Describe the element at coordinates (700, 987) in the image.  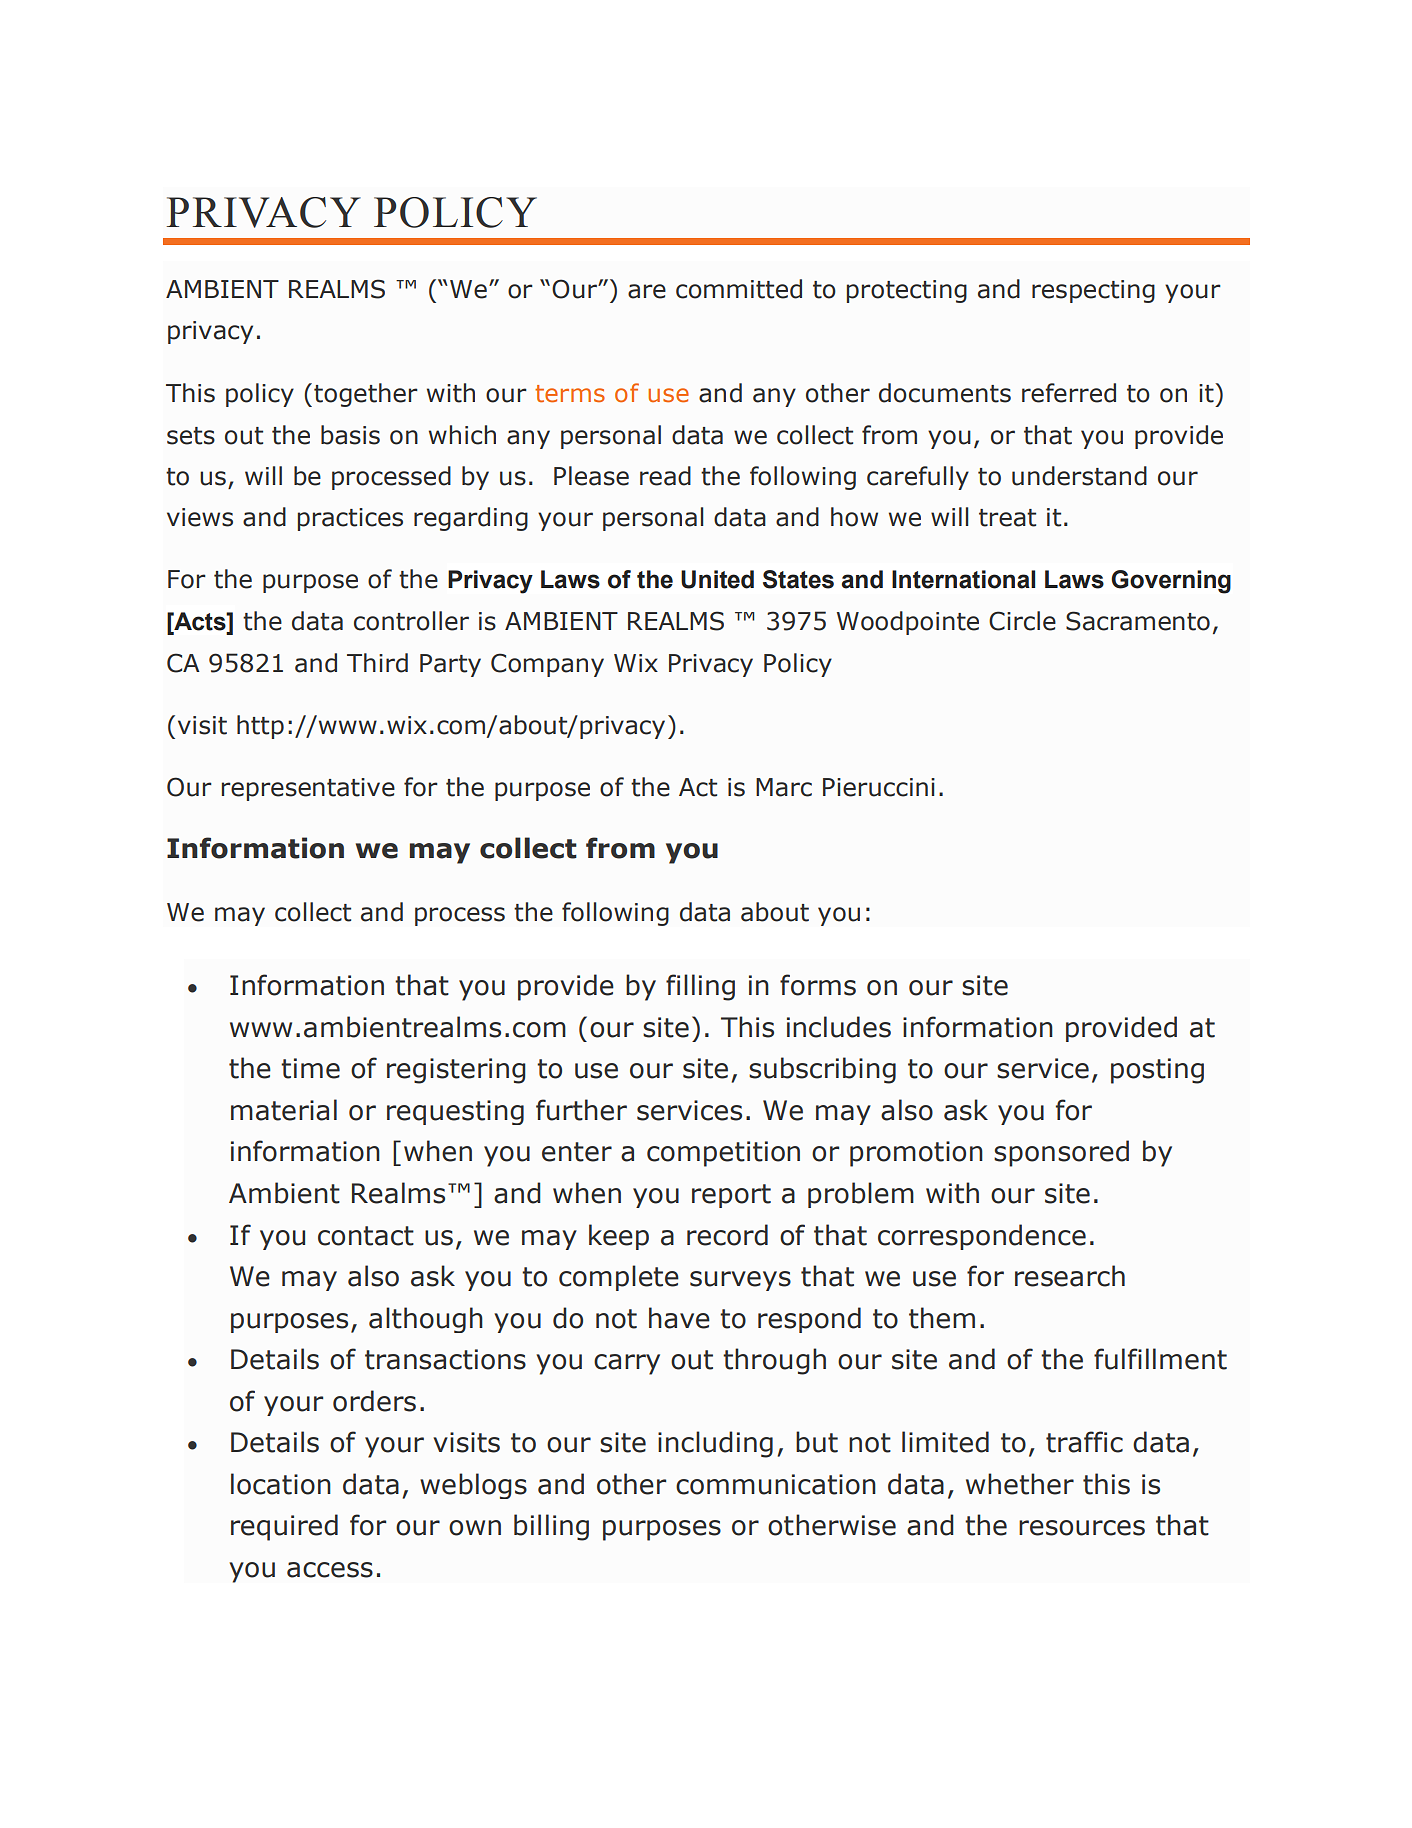
I see `filling` at that location.
